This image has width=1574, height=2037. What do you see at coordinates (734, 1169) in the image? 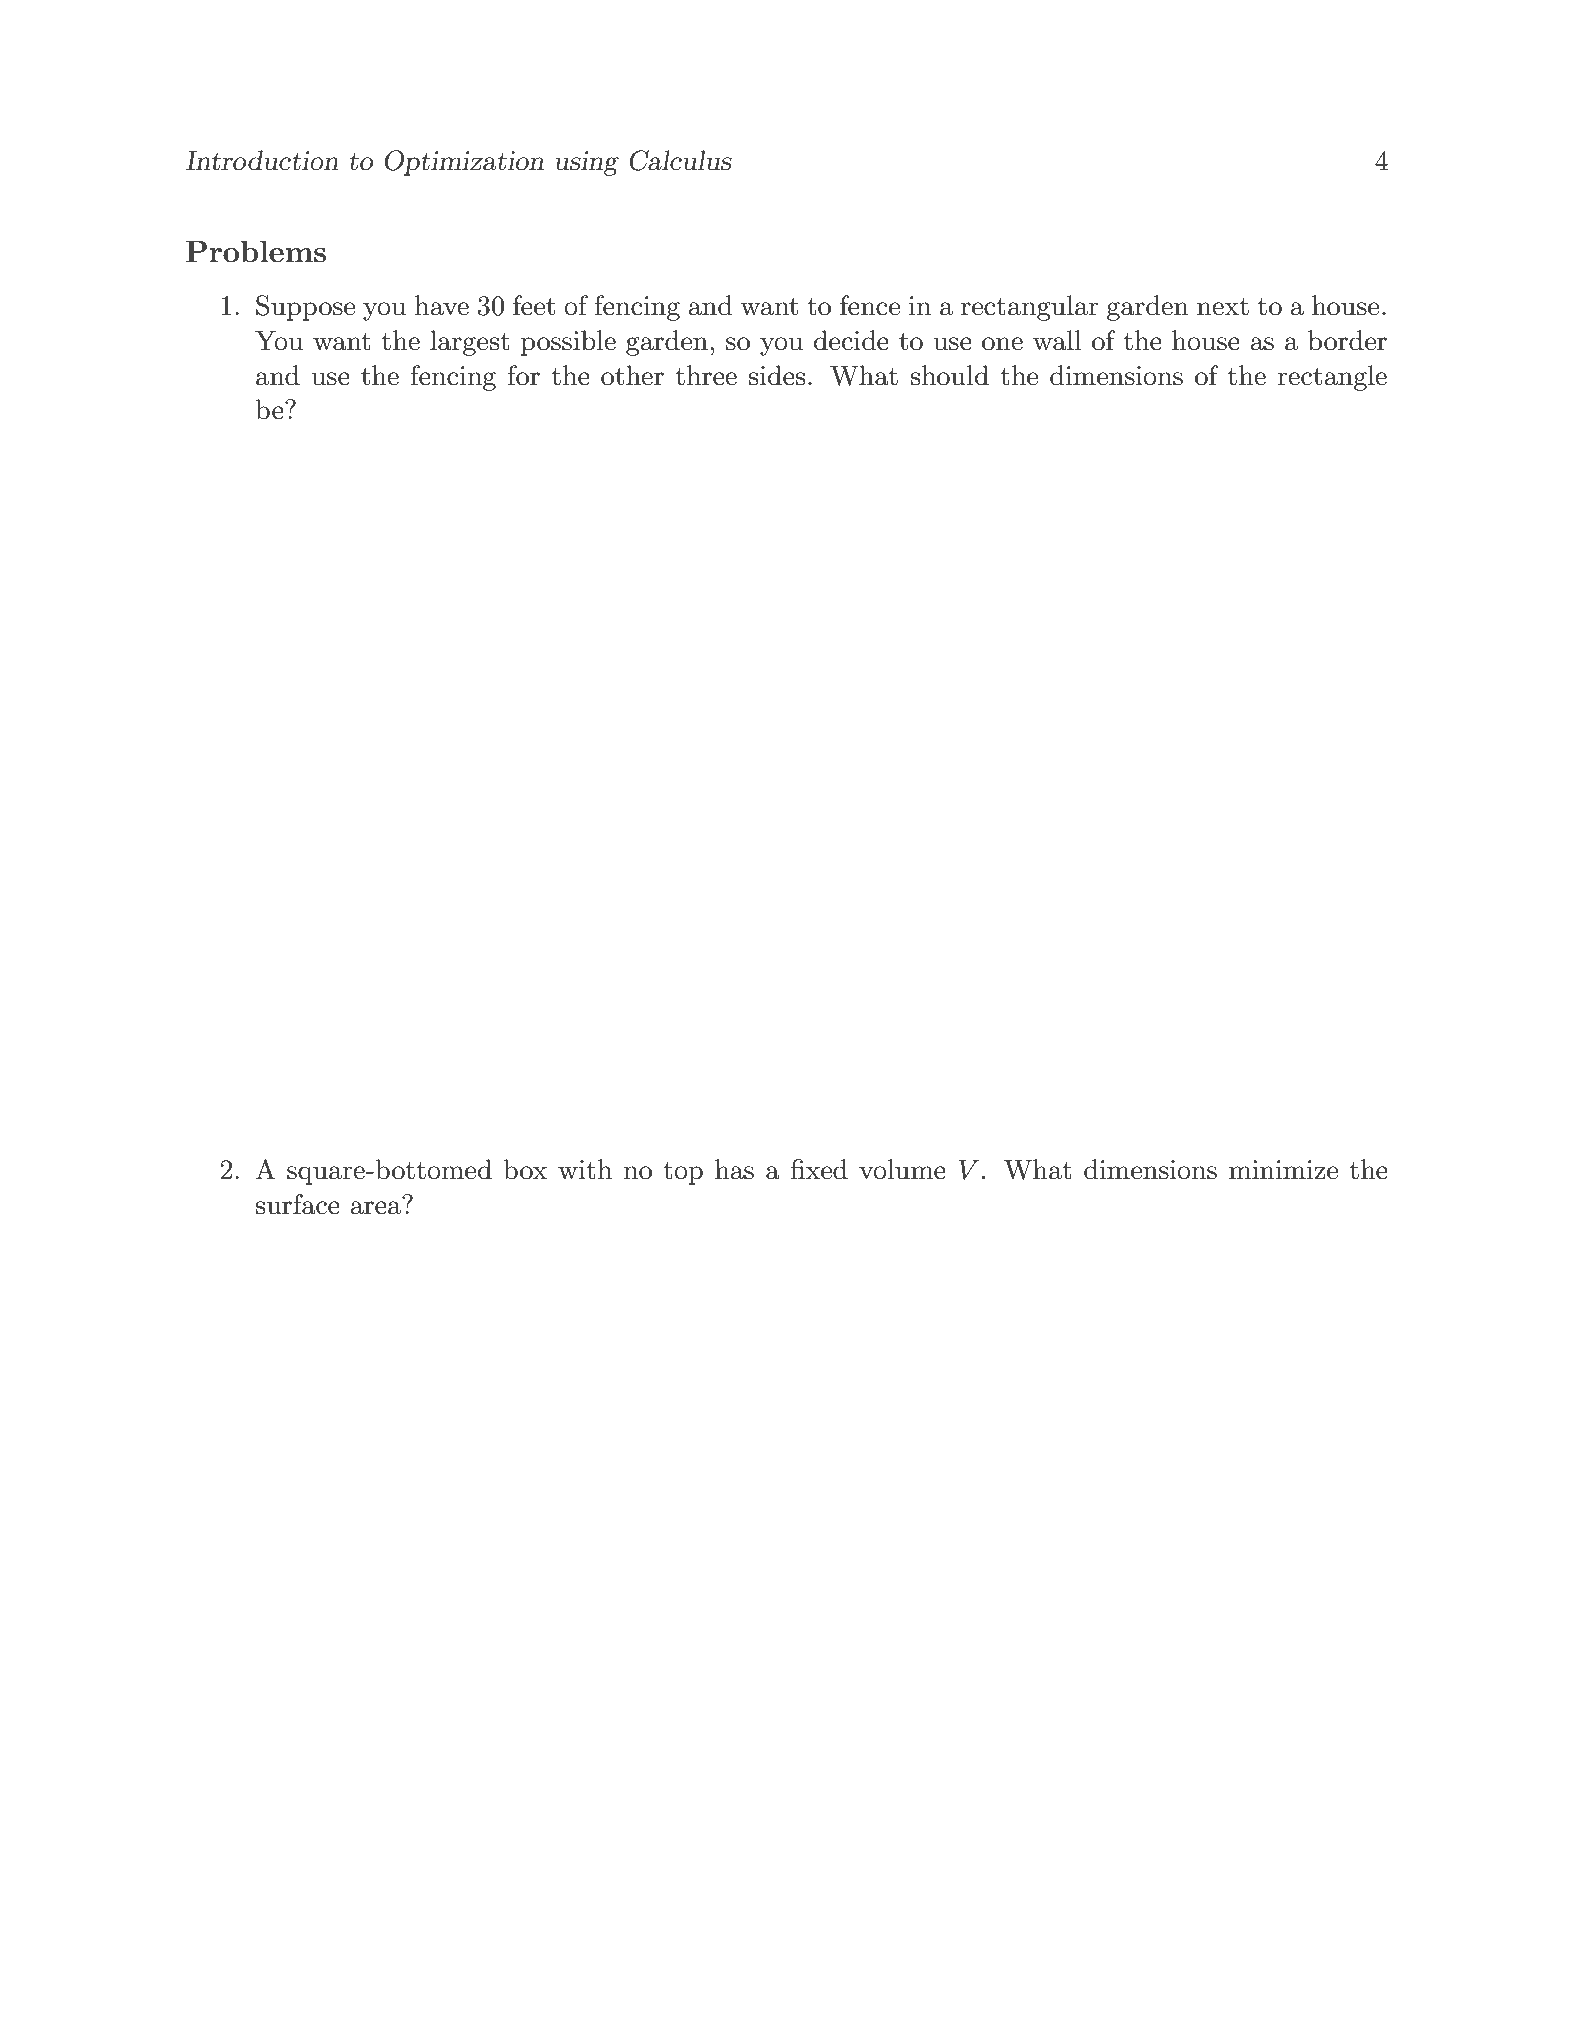
I see `has` at bounding box center [734, 1169].
